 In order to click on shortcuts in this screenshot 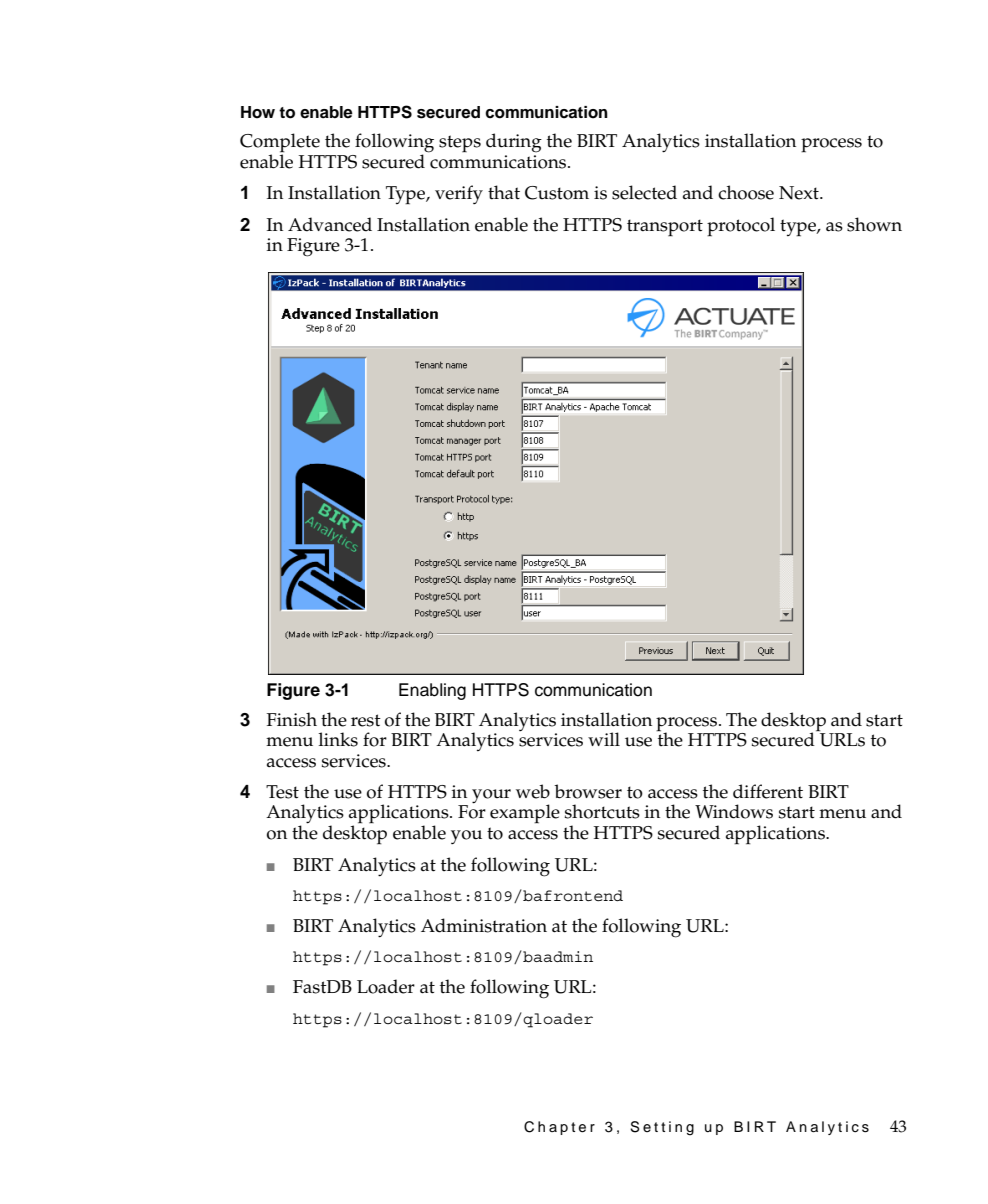, I will do `click(602, 811)`.
